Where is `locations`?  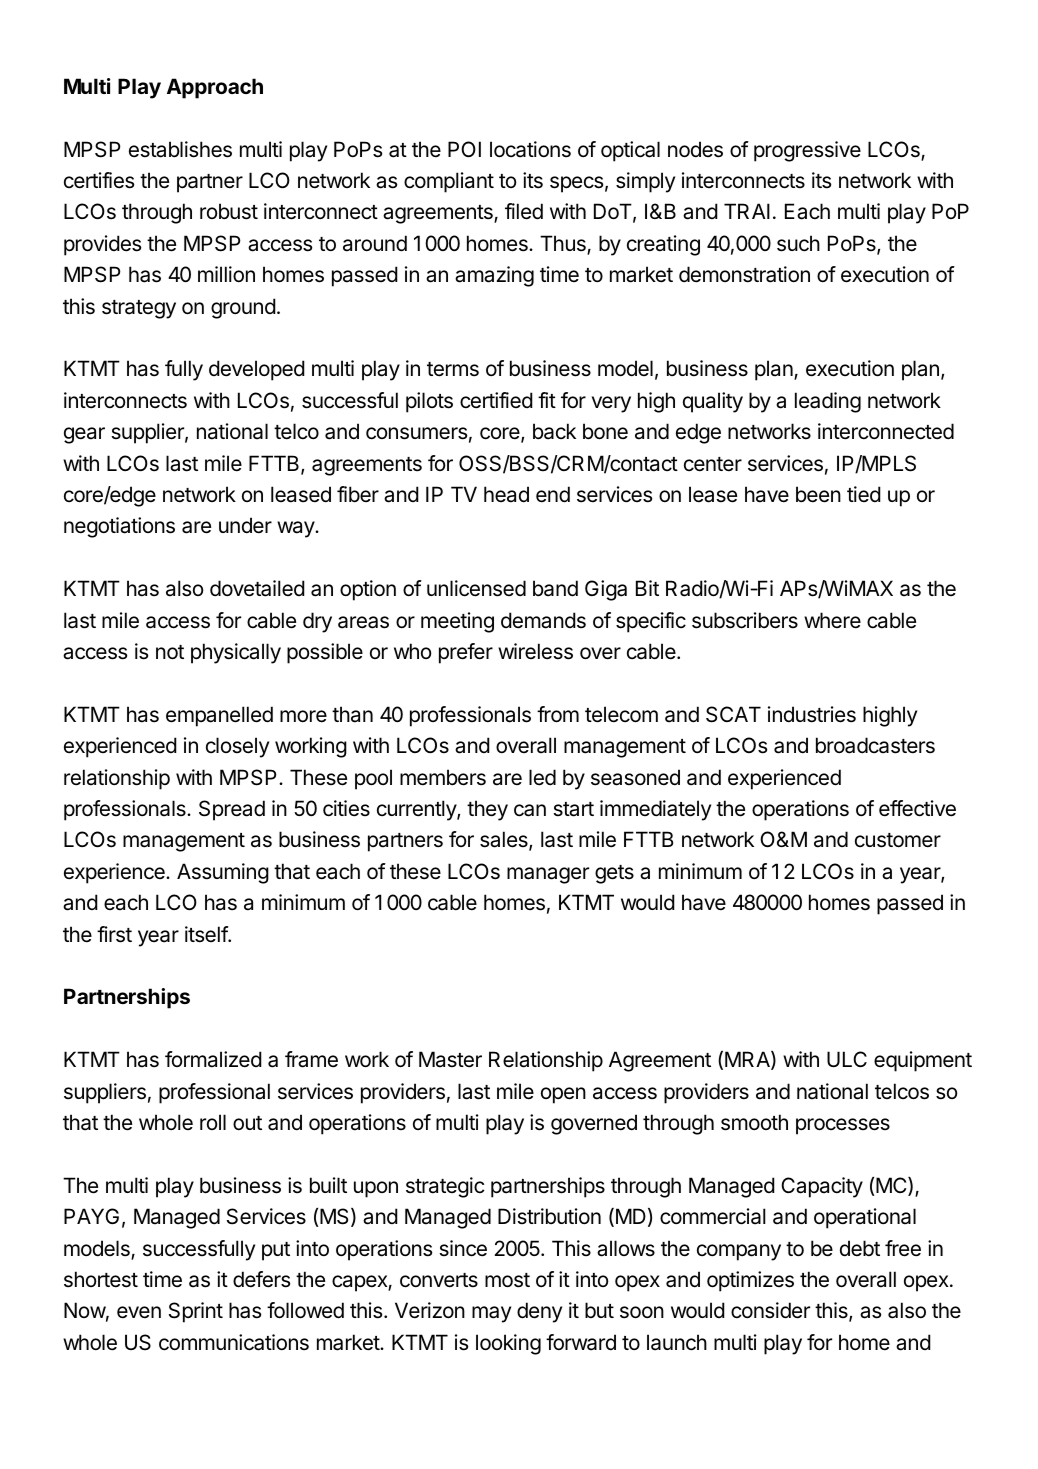
locations is located at coordinates (530, 149).
